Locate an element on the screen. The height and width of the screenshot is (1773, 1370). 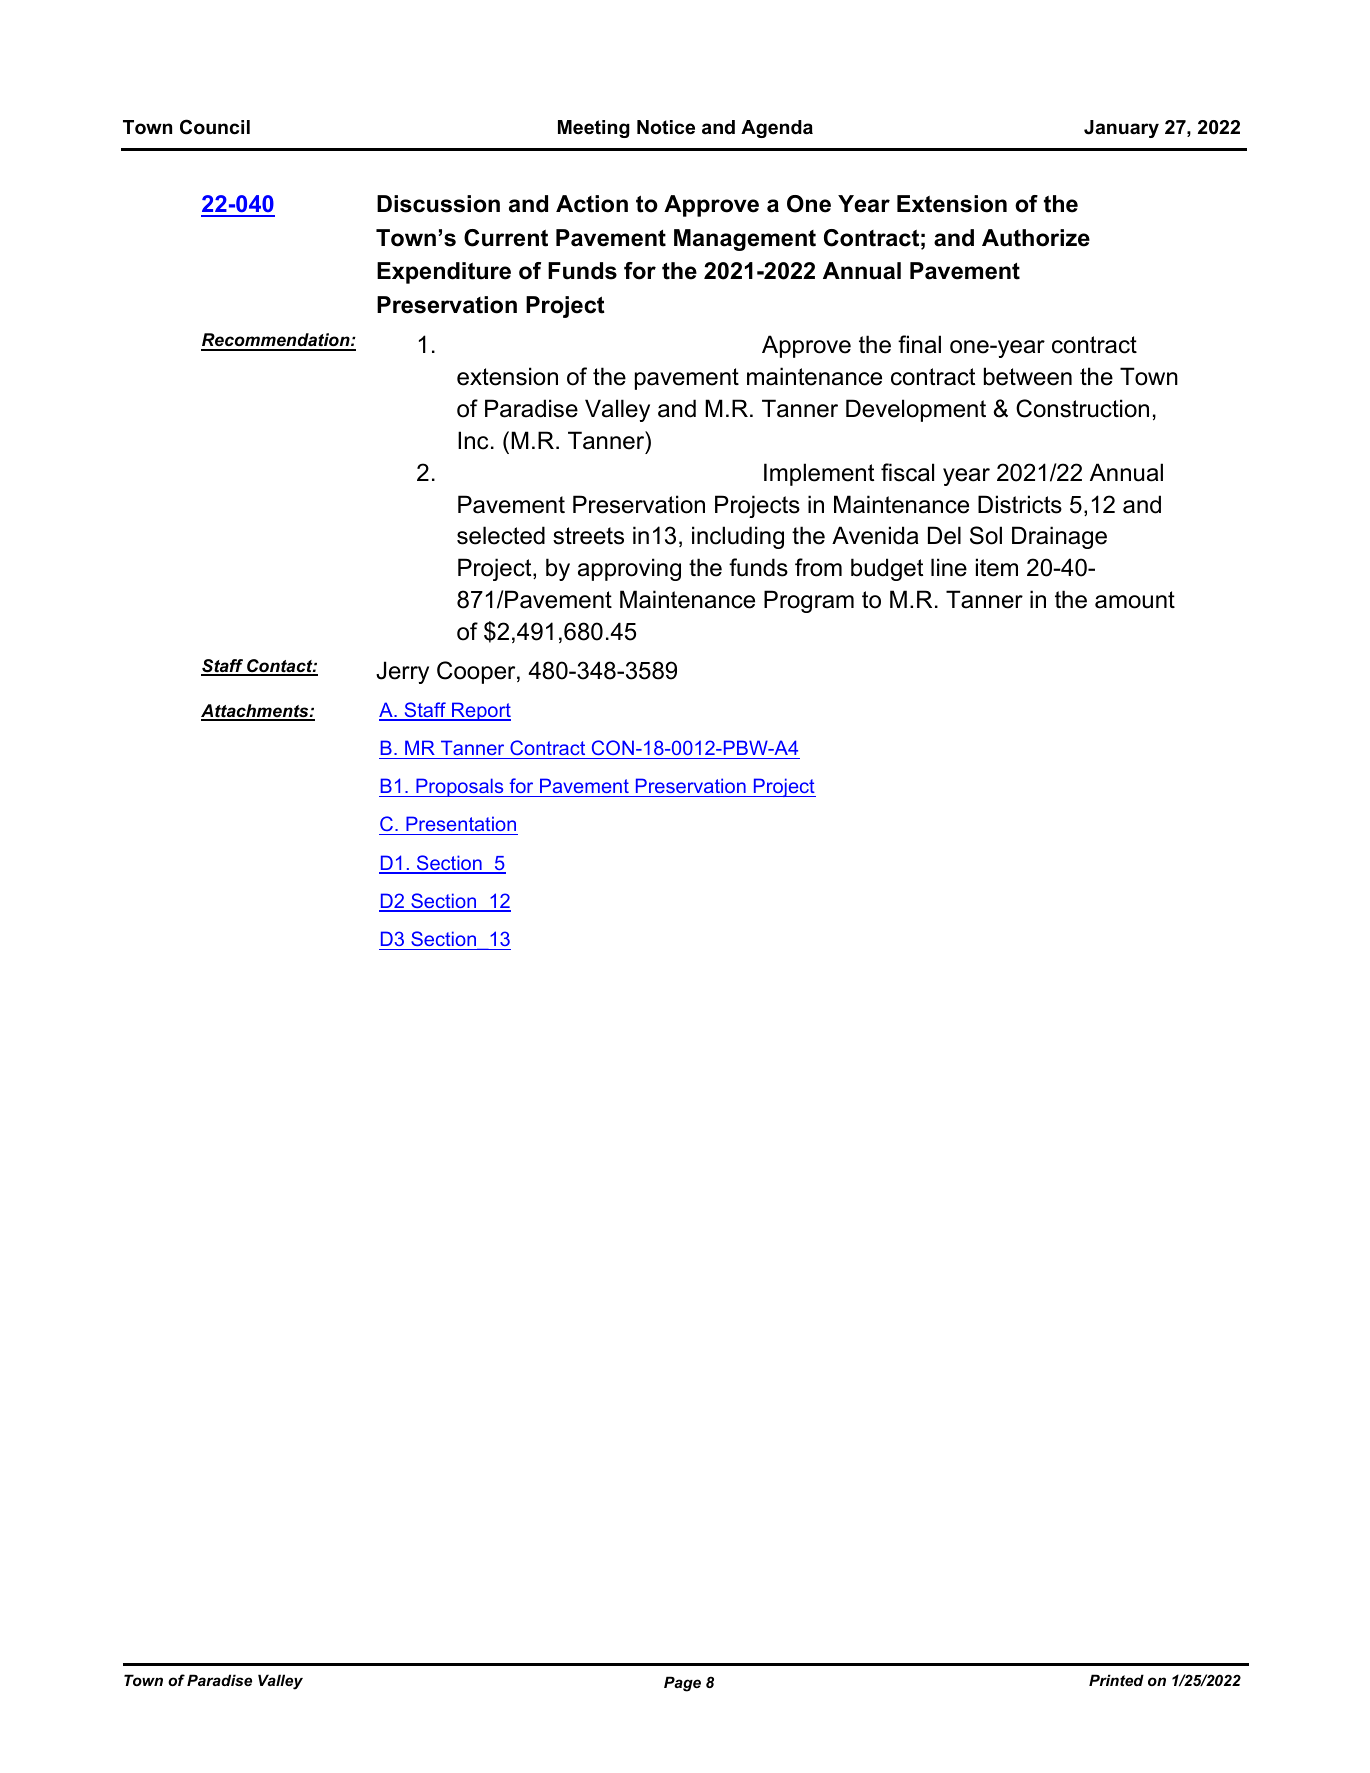
approving is located at coordinates (629, 569).
